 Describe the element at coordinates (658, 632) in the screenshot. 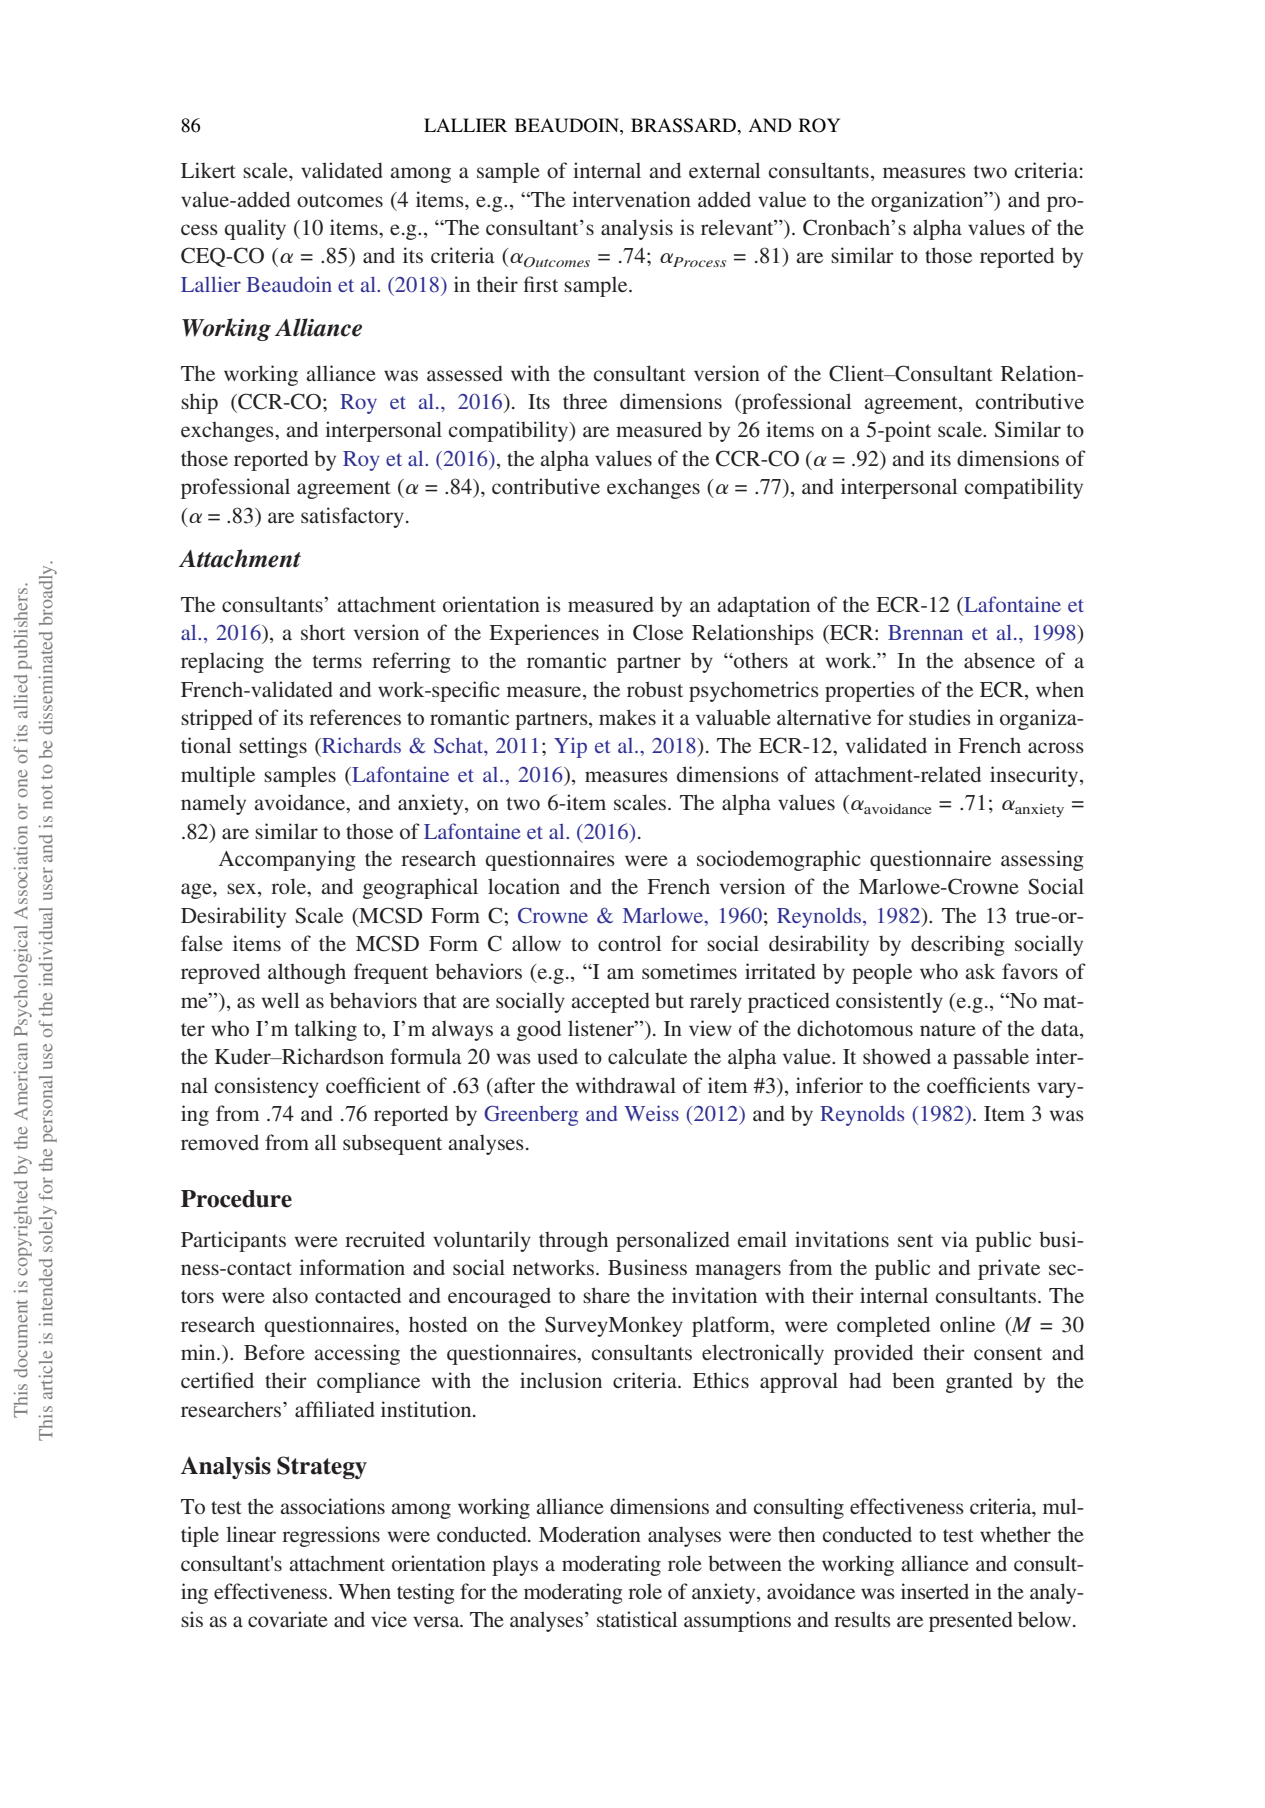

I see `Close` at that location.
